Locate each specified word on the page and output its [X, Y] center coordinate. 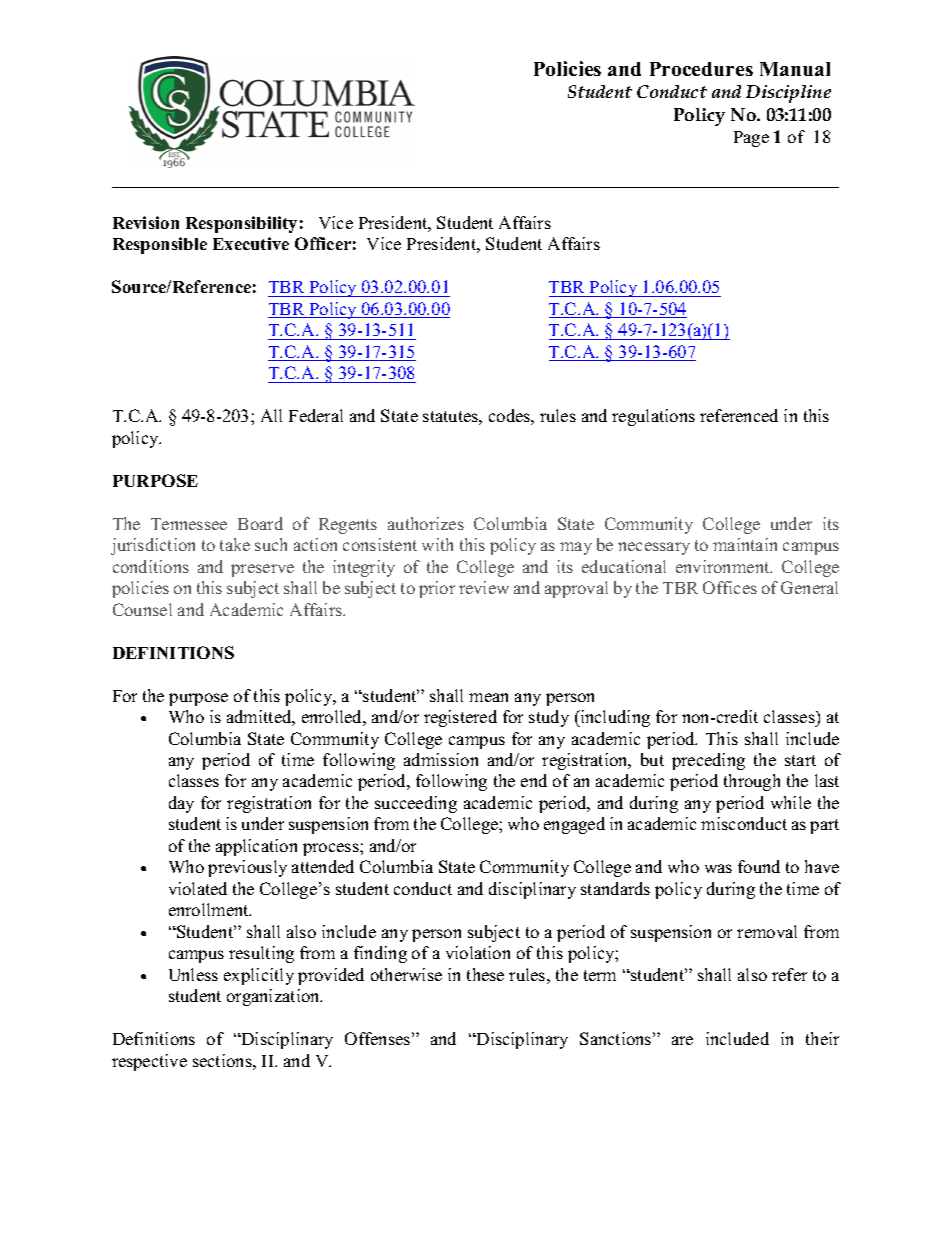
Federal [316, 415]
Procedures [701, 69]
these [485, 974]
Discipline [788, 94]
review [484, 587]
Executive [251, 243]
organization [274, 997]
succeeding [416, 804]
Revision [146, 222]
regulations [653, 417]
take [235, 544]
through [752, 782]
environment [724, 566]
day [181, 804]
